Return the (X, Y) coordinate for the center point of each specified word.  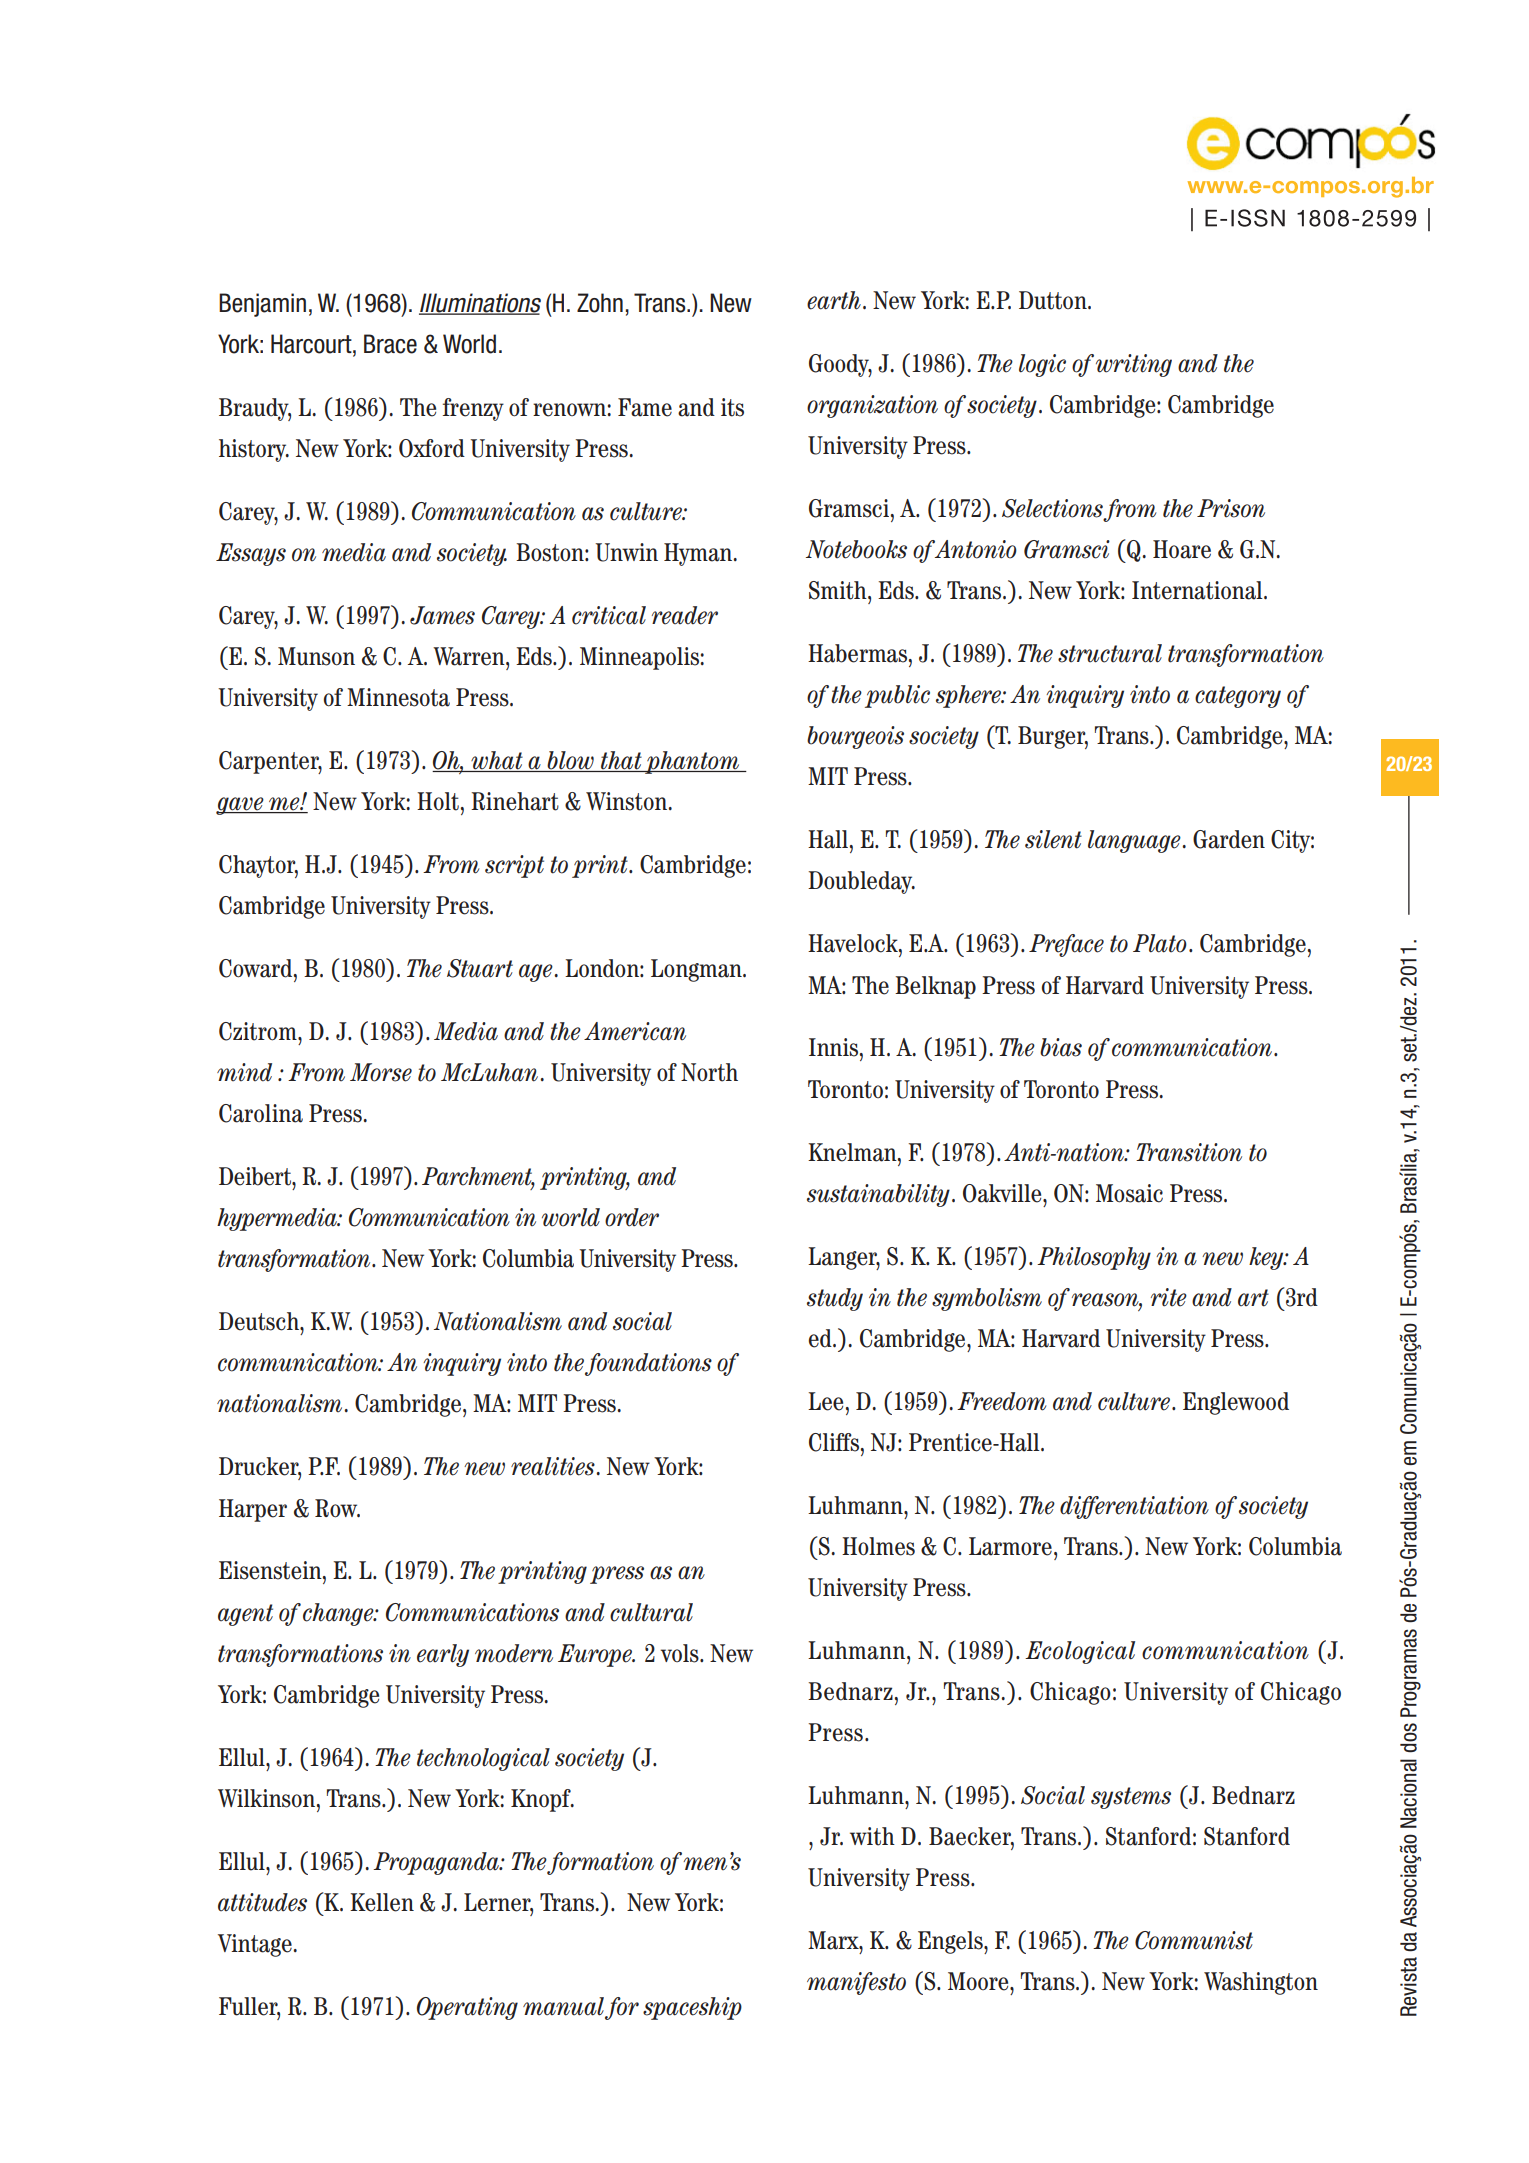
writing (1134, 365)
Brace (390, 344)
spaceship (692, 2008)
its (732, 407)
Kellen (382, 1902)
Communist (1194, 1940)
